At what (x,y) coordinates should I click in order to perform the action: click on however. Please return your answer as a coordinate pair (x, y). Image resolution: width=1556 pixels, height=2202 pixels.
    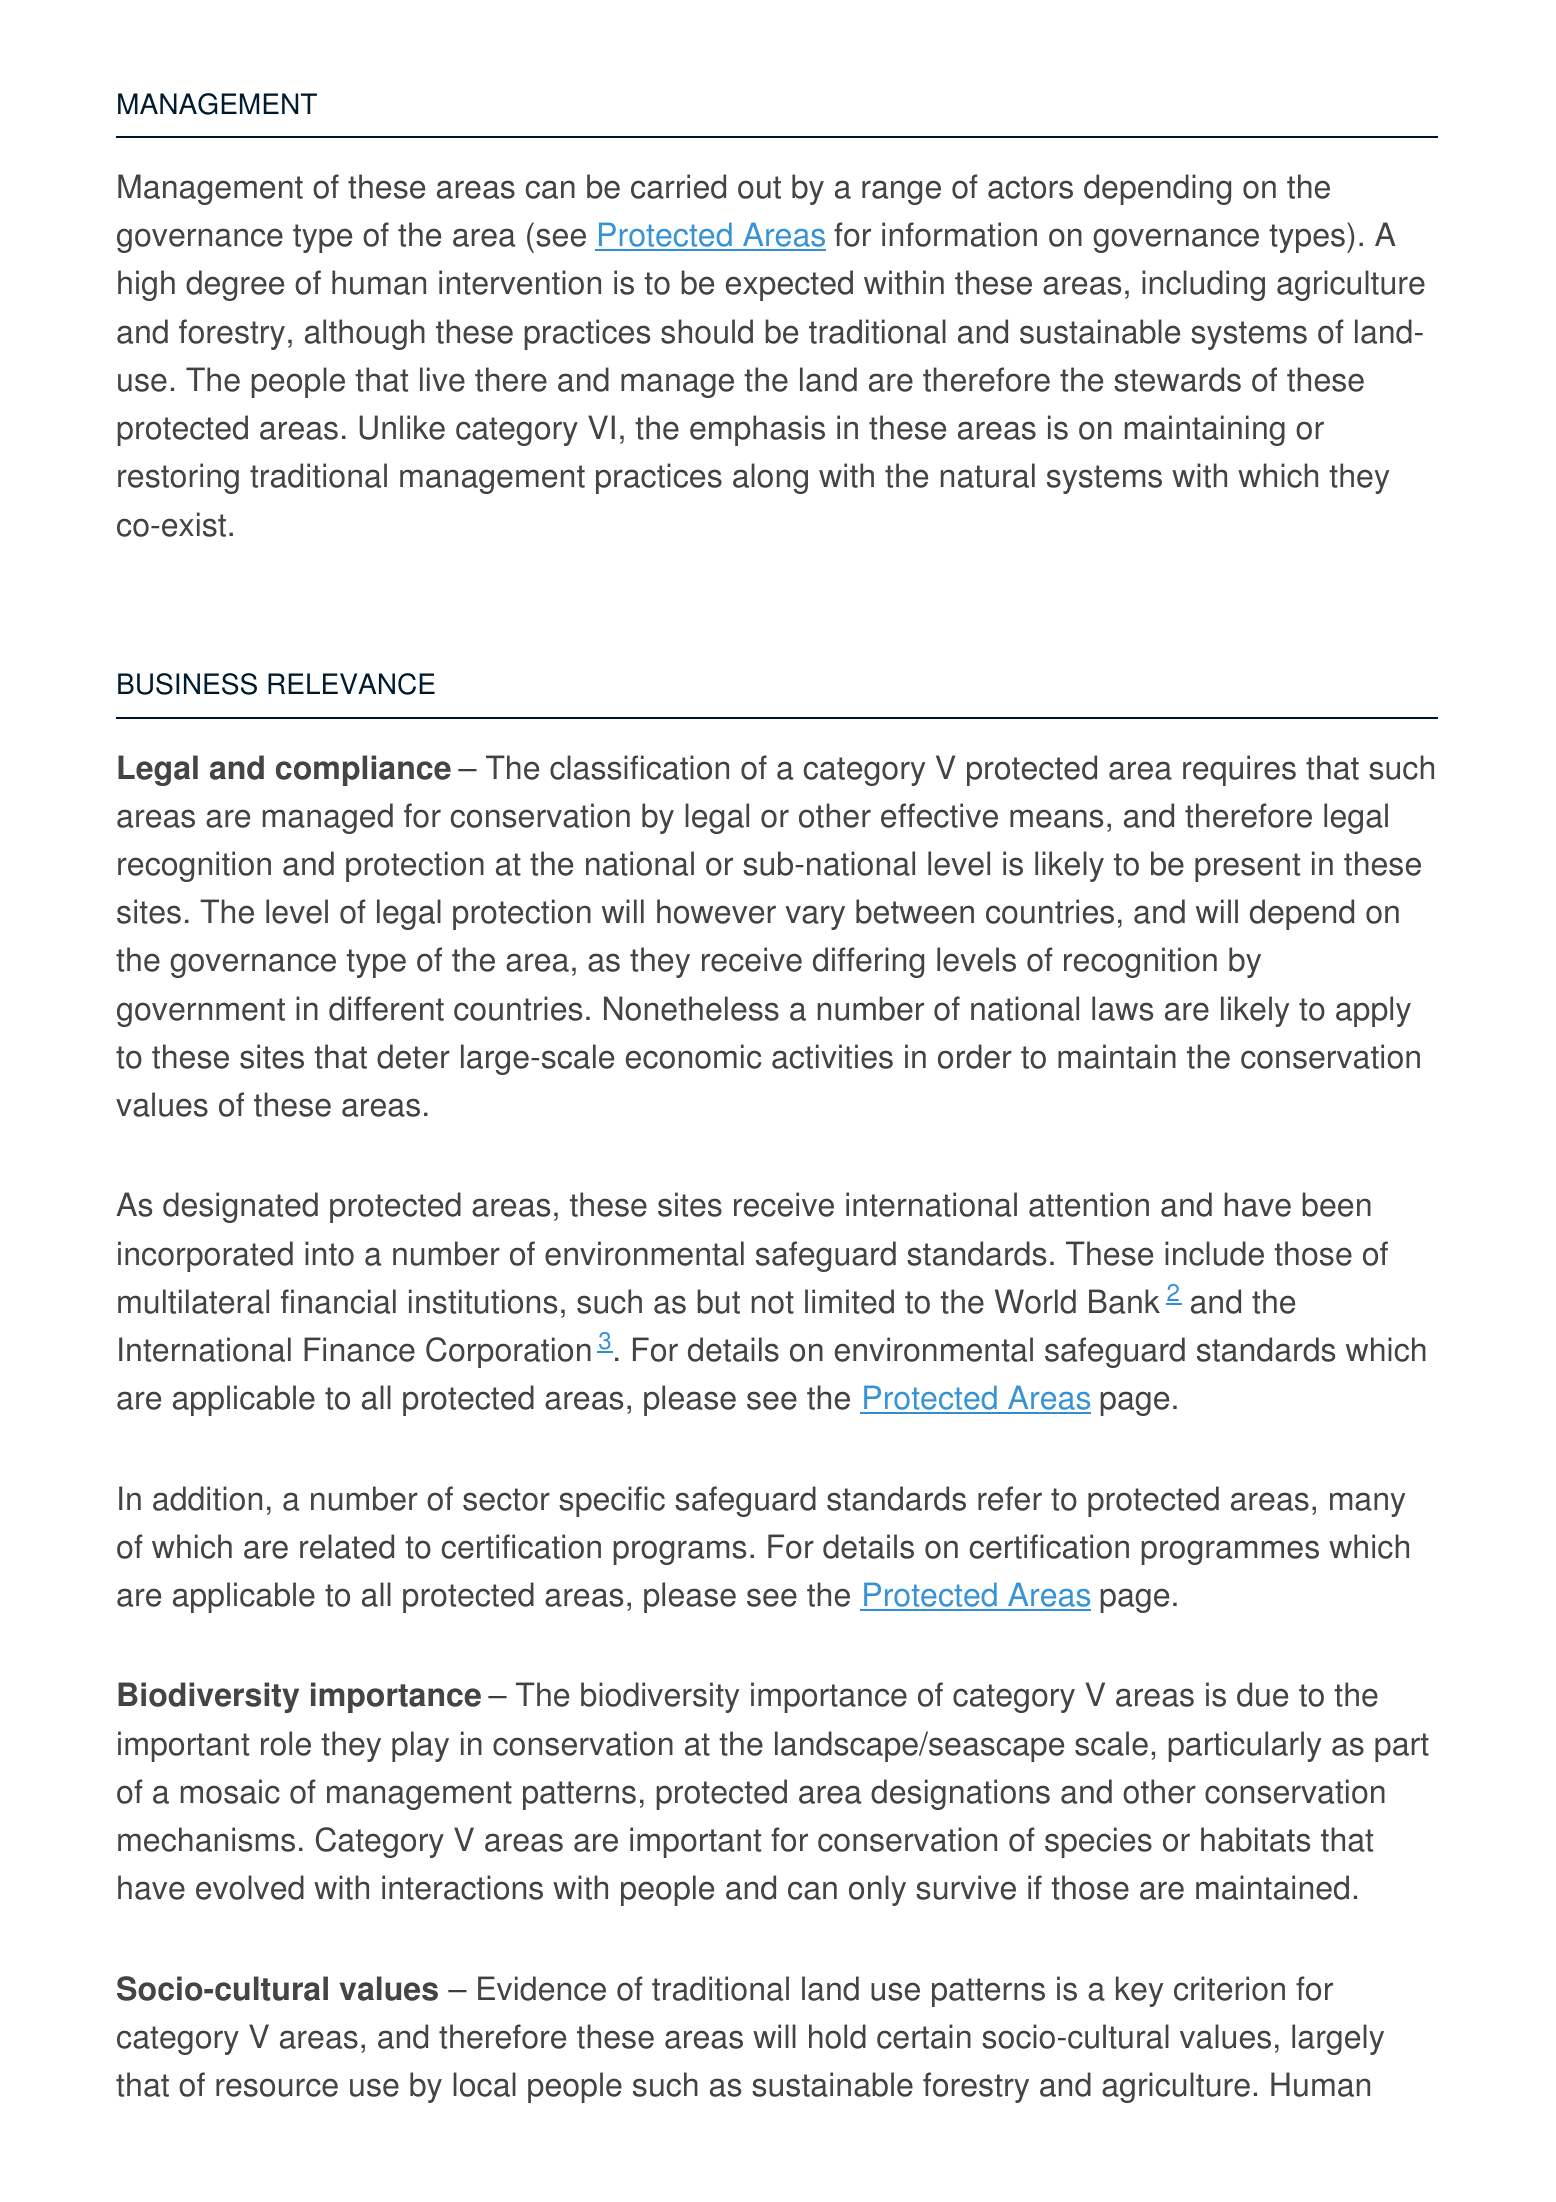
    Looking at the image, I should click on (716, 911).
